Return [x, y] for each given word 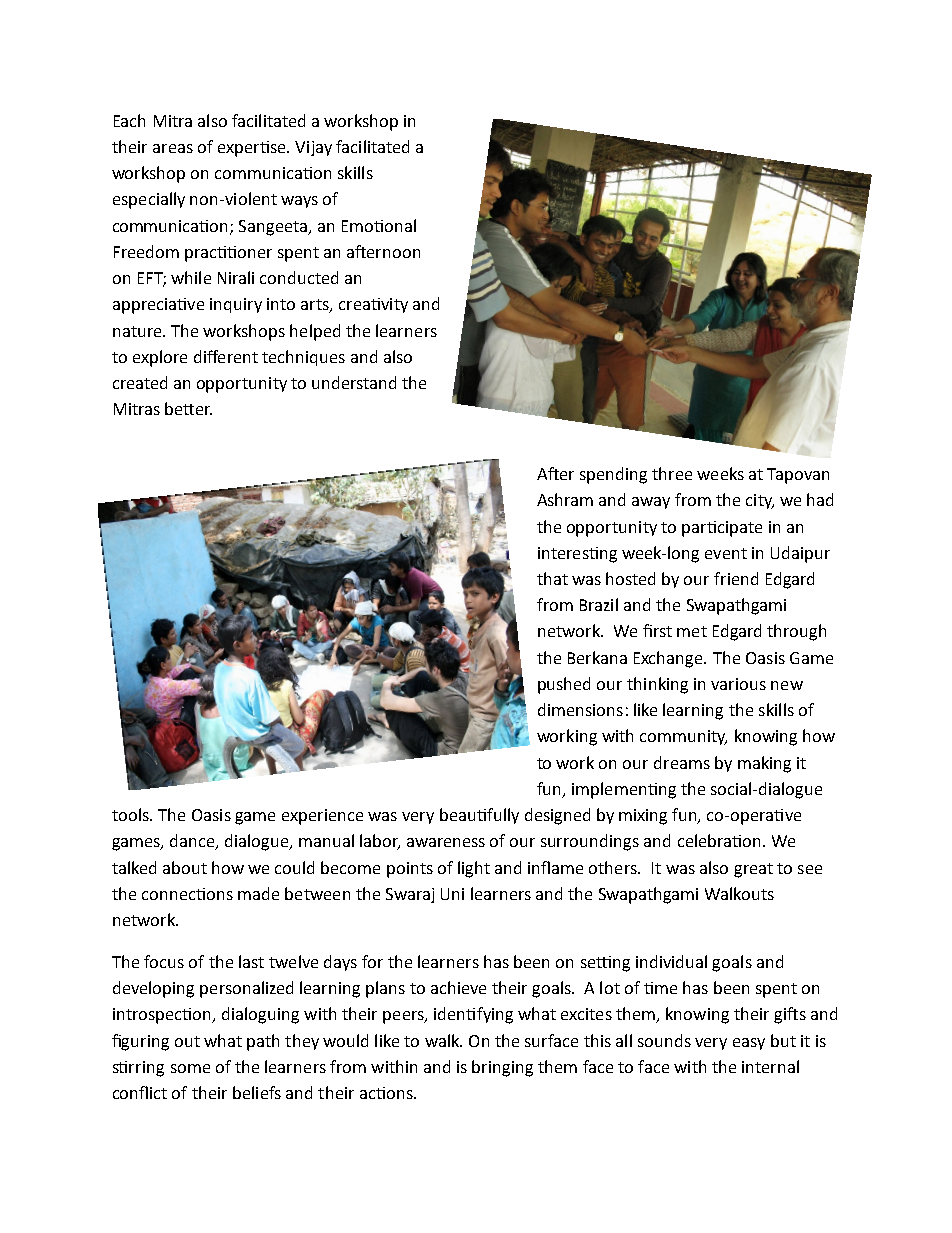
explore [160, 358]
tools [131, 814]
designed [557, 816]
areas [173, 148]
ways [299, 202]
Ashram [565, 499]
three [672, 473]
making [764, 764]
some [190, 1068]
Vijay [313, 148]
